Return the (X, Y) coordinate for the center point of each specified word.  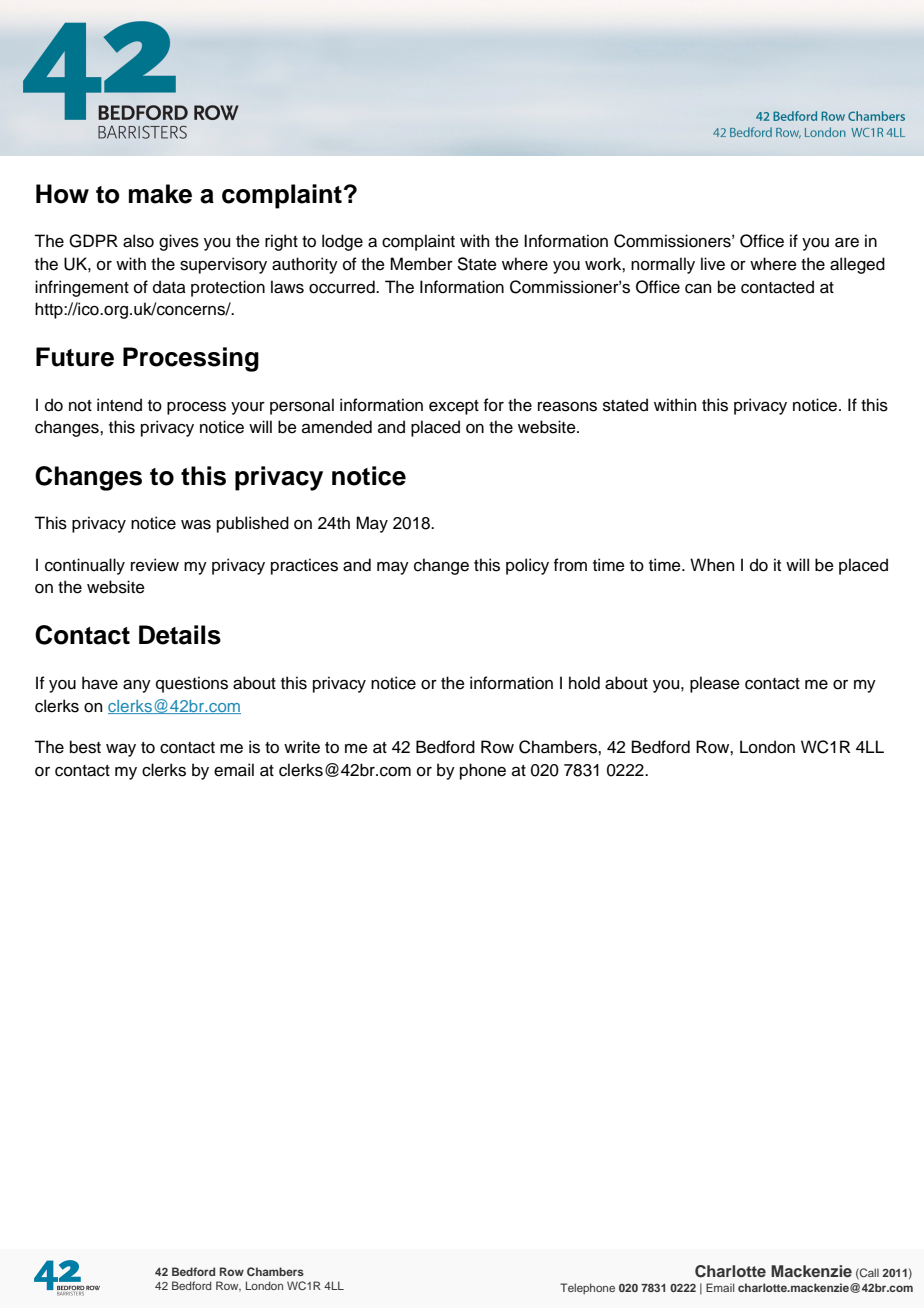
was (196, 524)
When (712, 565)
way (121, 750)
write (302, 747)
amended (337, 427)
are (847, 242)
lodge (342, 242)
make (160, 194)
